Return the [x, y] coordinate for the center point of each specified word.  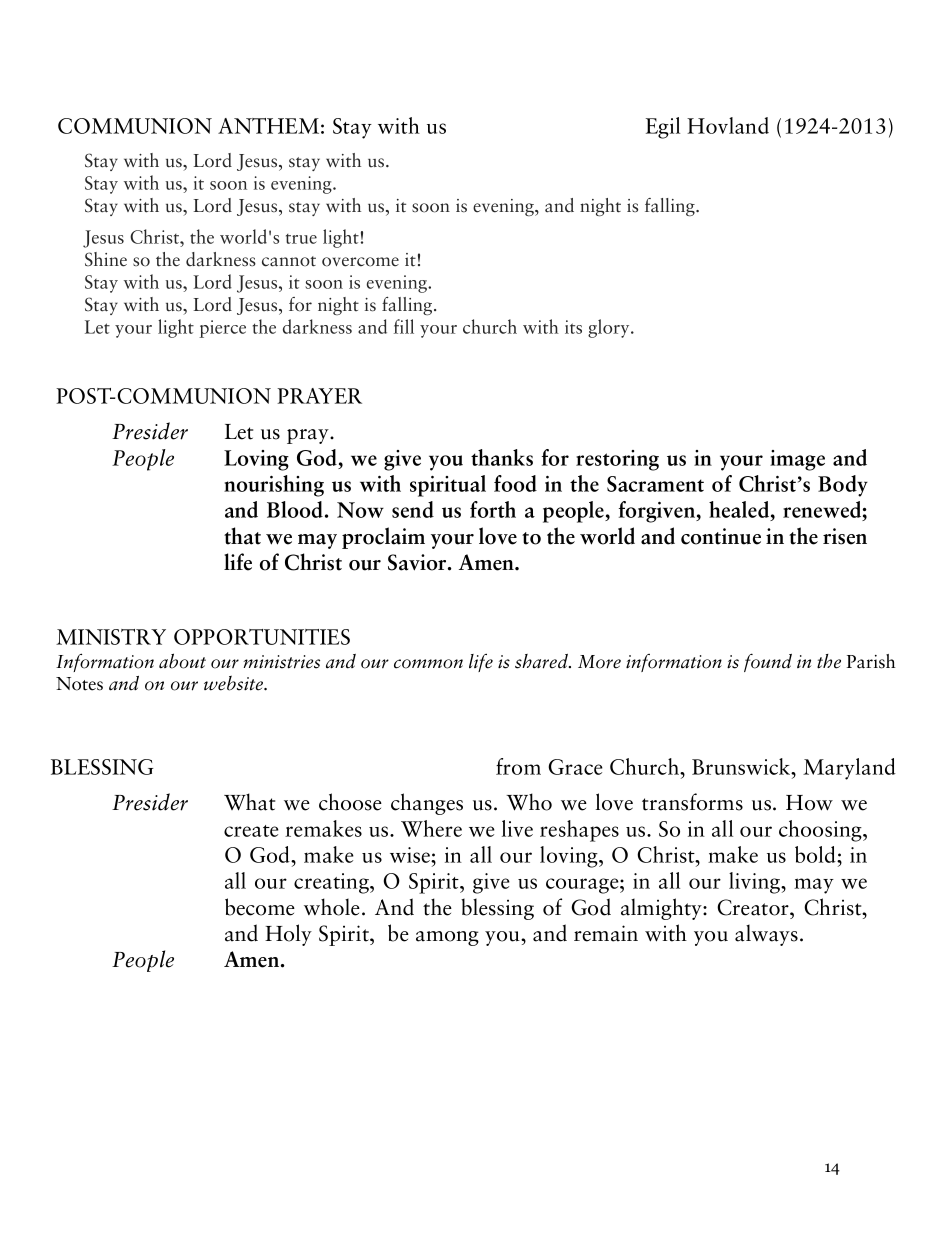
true [301, 239]
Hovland [728, 125]
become [260, 907]
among [447, 938]
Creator [754, 907]
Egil [663, 128]
